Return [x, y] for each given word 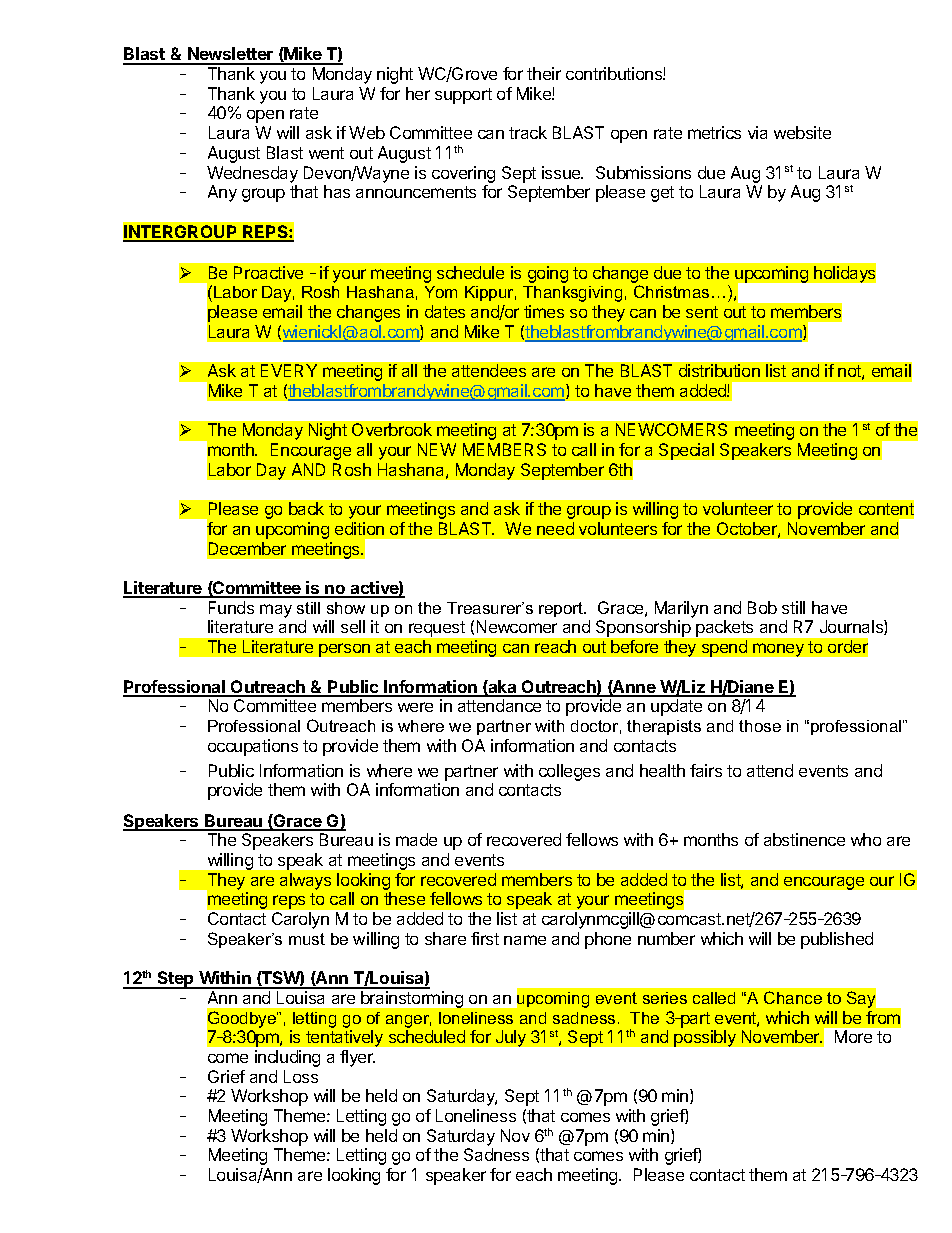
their [544, 73]
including [287, 1058]
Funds [231, 607]
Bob [762, 607]
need [555, 528]
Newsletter [231, 55]
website [802, 132]
